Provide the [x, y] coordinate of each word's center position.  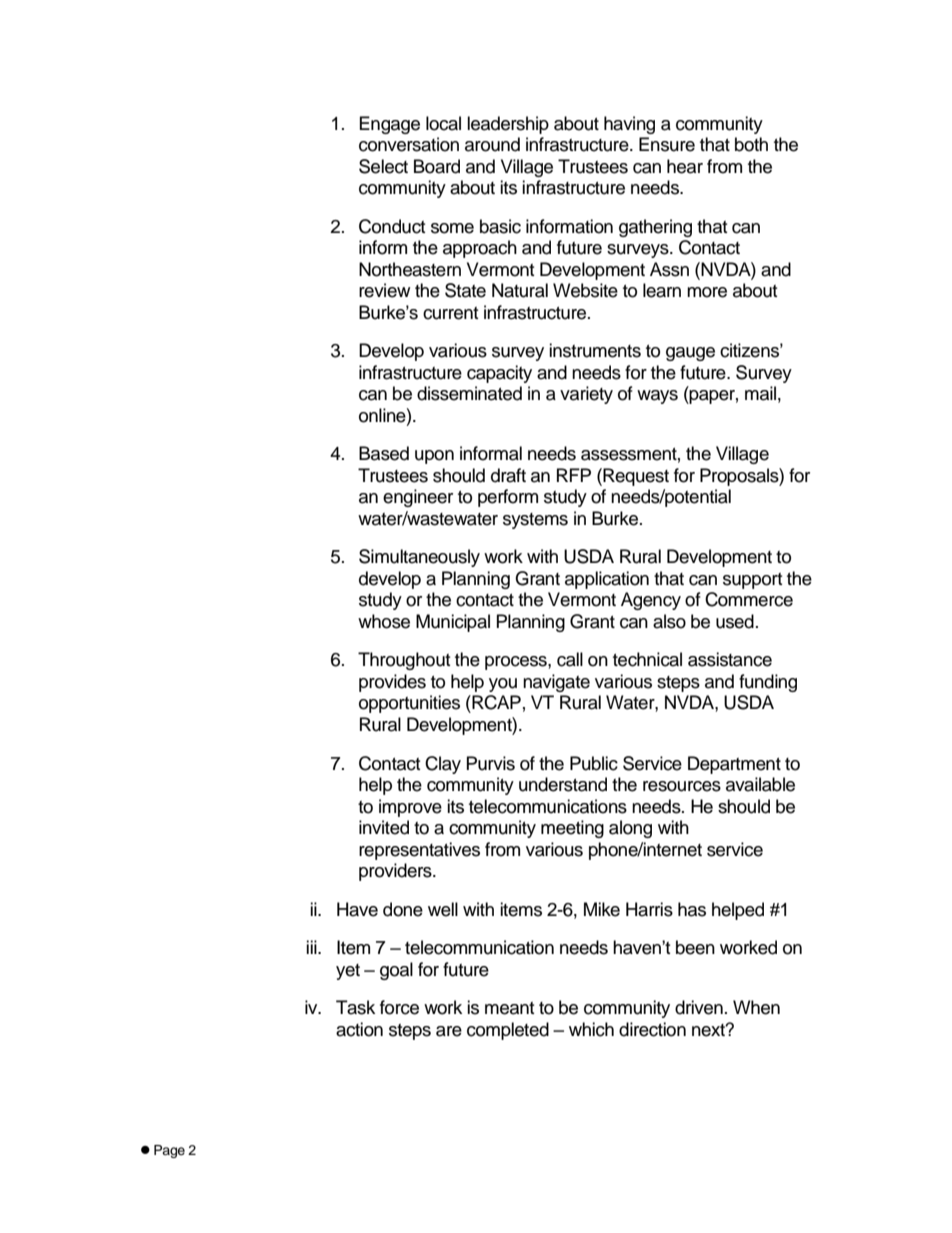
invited [384, 827]
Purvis [491, 763]
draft [508, 475]
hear [685, 166]
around [492, 144]
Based [384, 453]
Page [169, 1151]
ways [657, 397]
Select [383, 166]
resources [682, 786]
